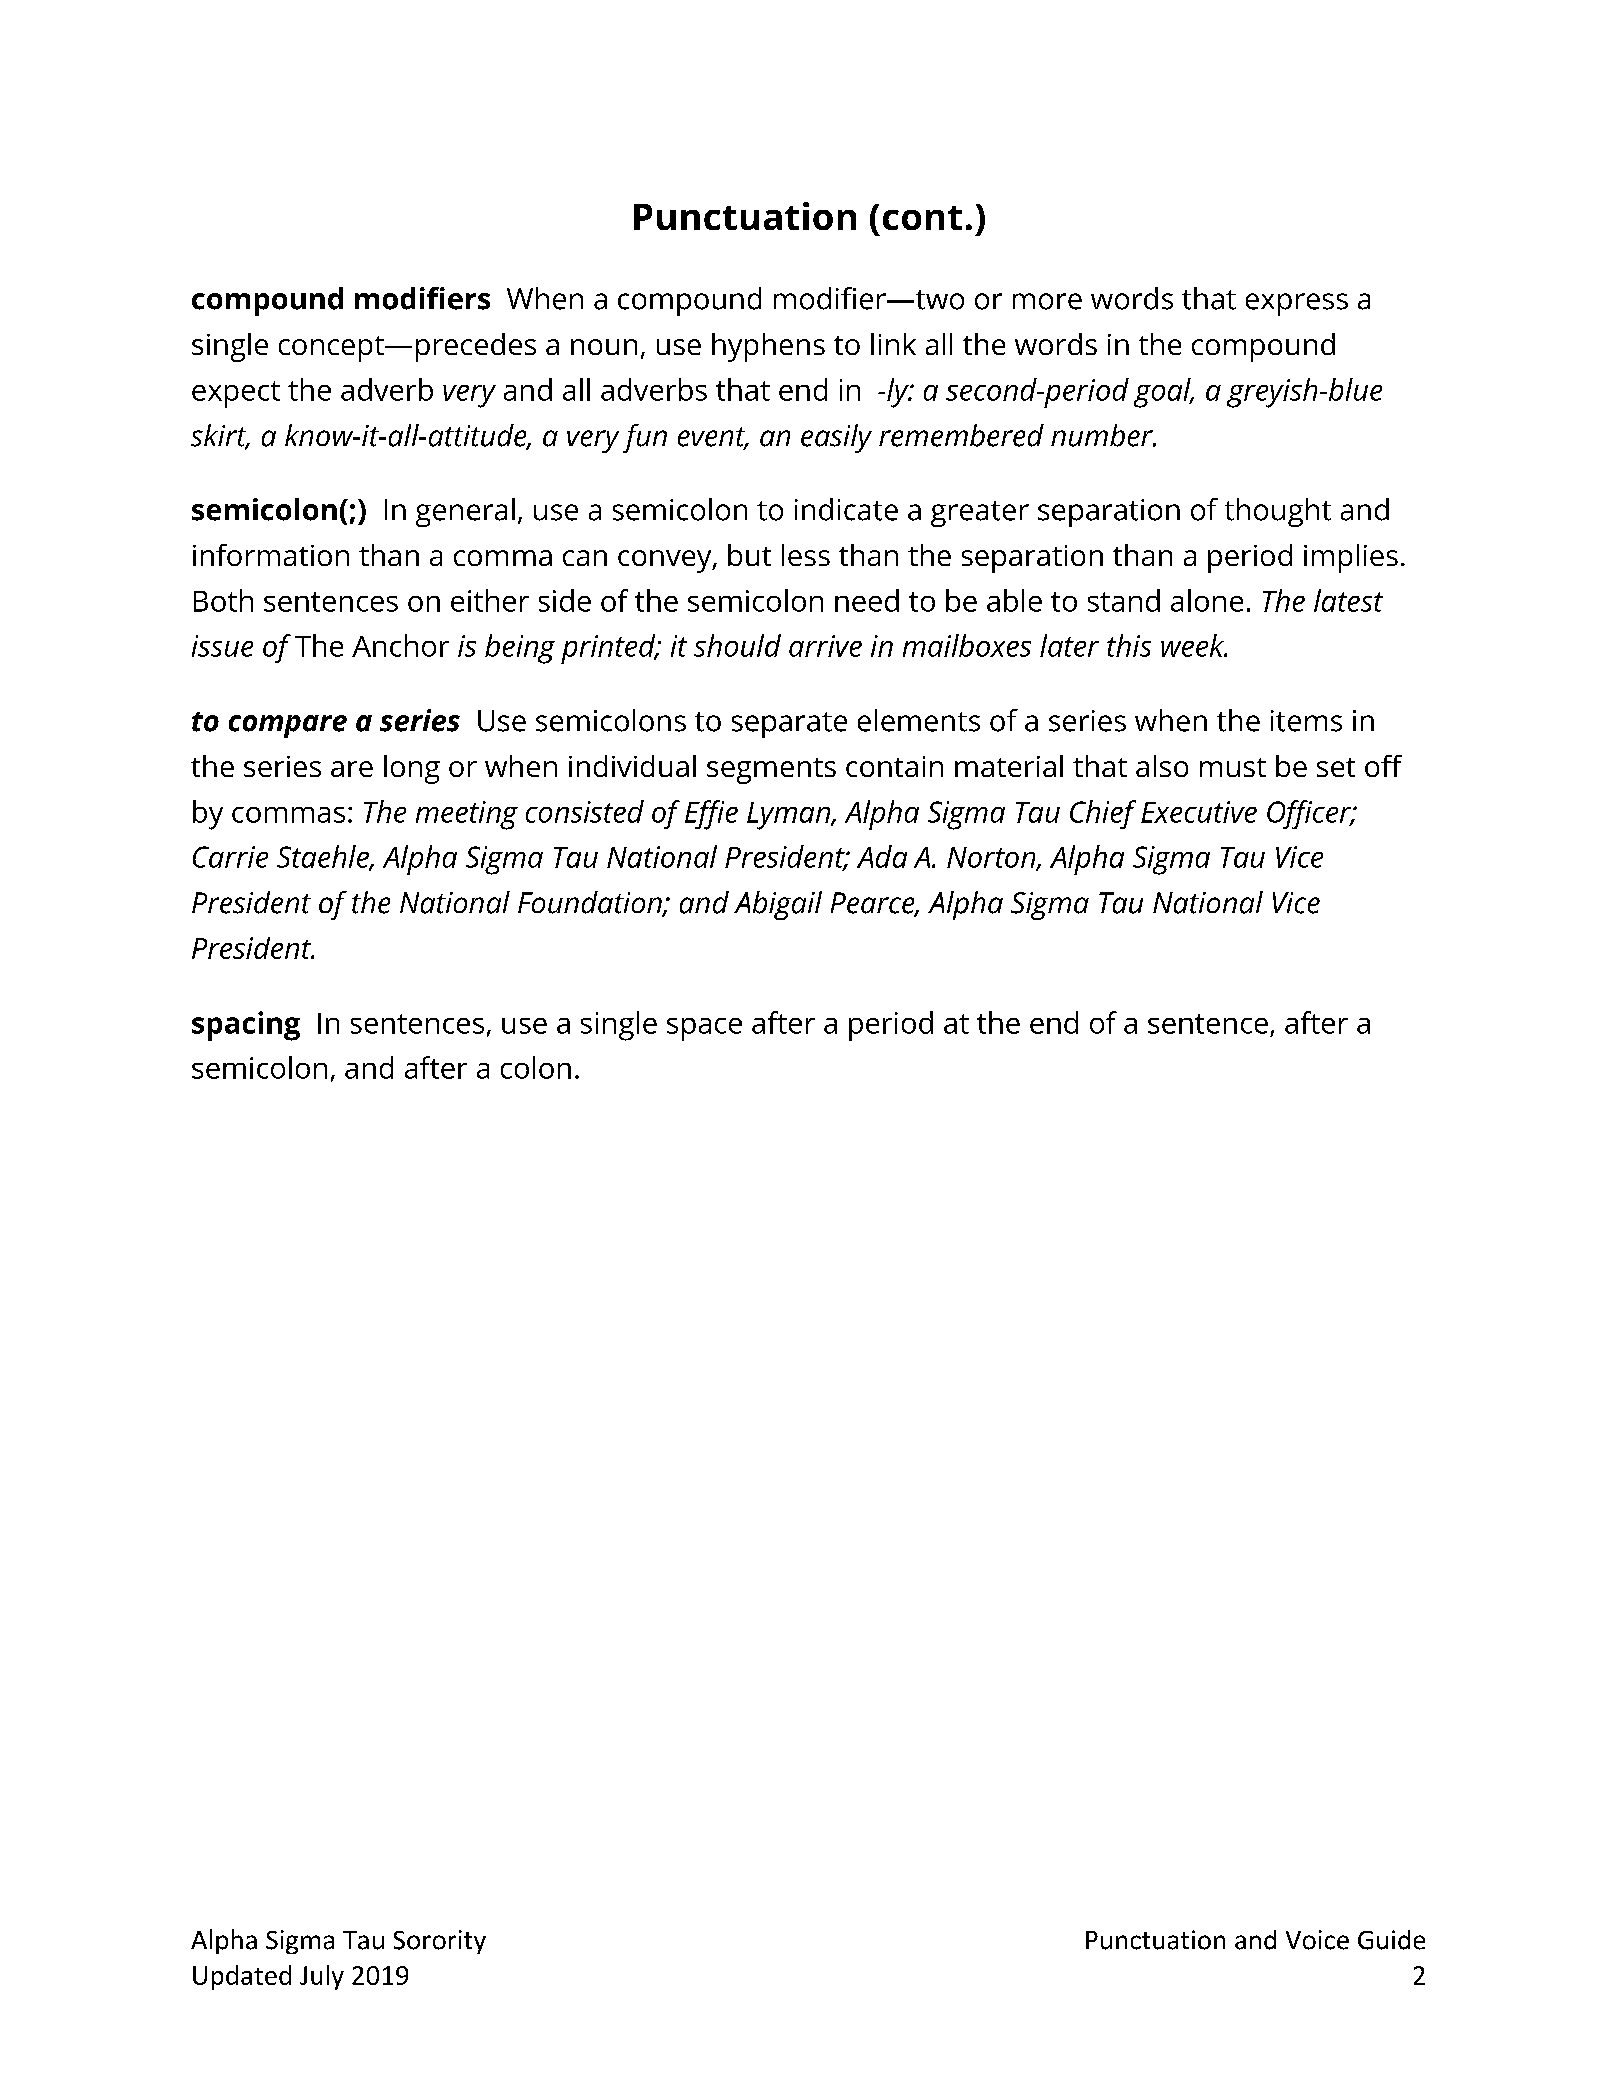 The image size is (1616, 2091). Describe the element at coordinates (322, 1977) in the page. I see `July` at that location.
